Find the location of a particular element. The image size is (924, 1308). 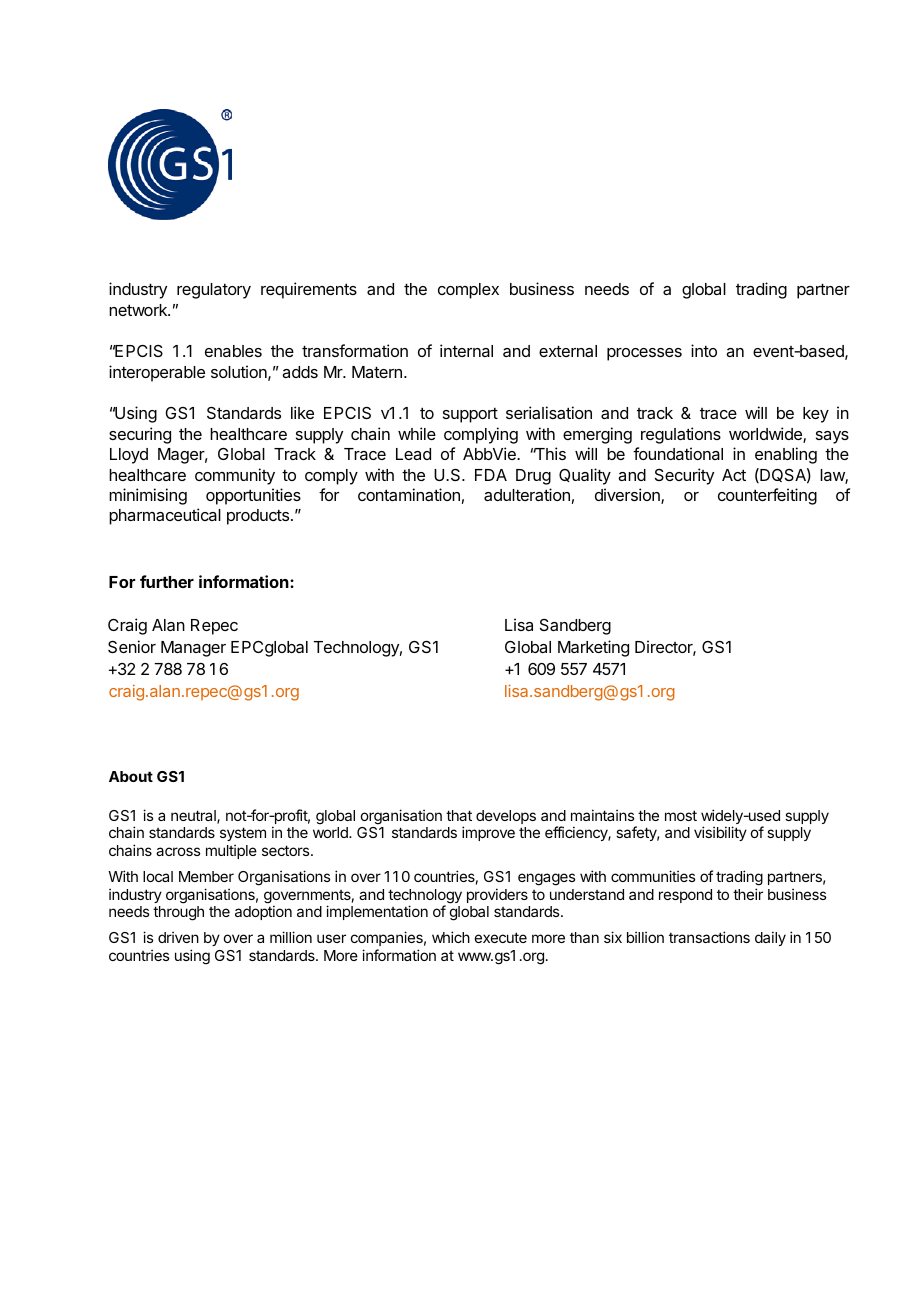

most is located at coordinates (681, 815).
